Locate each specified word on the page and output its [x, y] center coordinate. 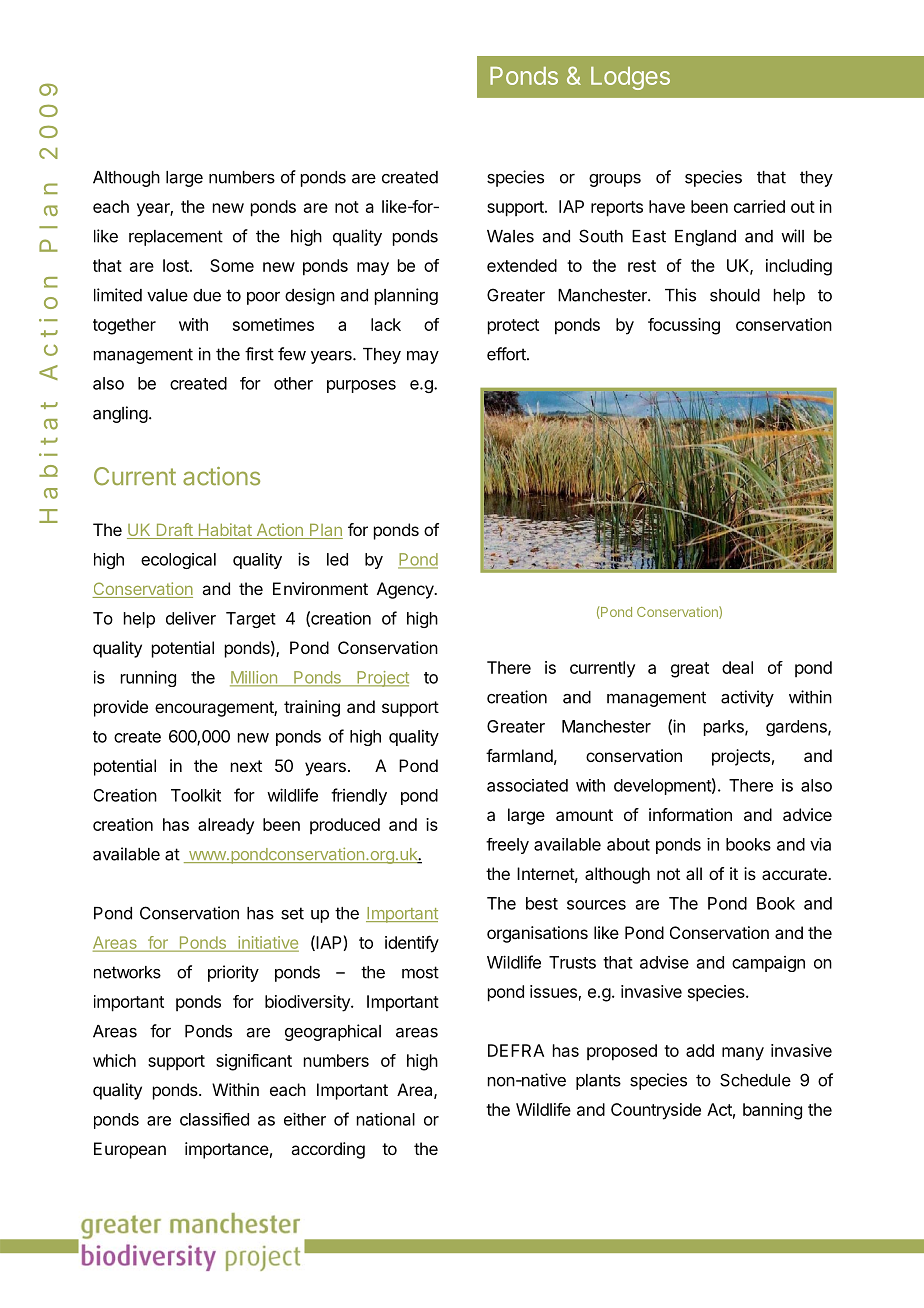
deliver [191, 618]
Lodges [630, 78]
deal [737, 667]
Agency [406, 590]
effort [507, 354]
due [207, 295]
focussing [684, 326]
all [694, 873]
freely [507, 846]
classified [214, 1119]
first [259, 354]
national [386, 1119]
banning [772, 1111]
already [226, 826]
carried [759, 206]
